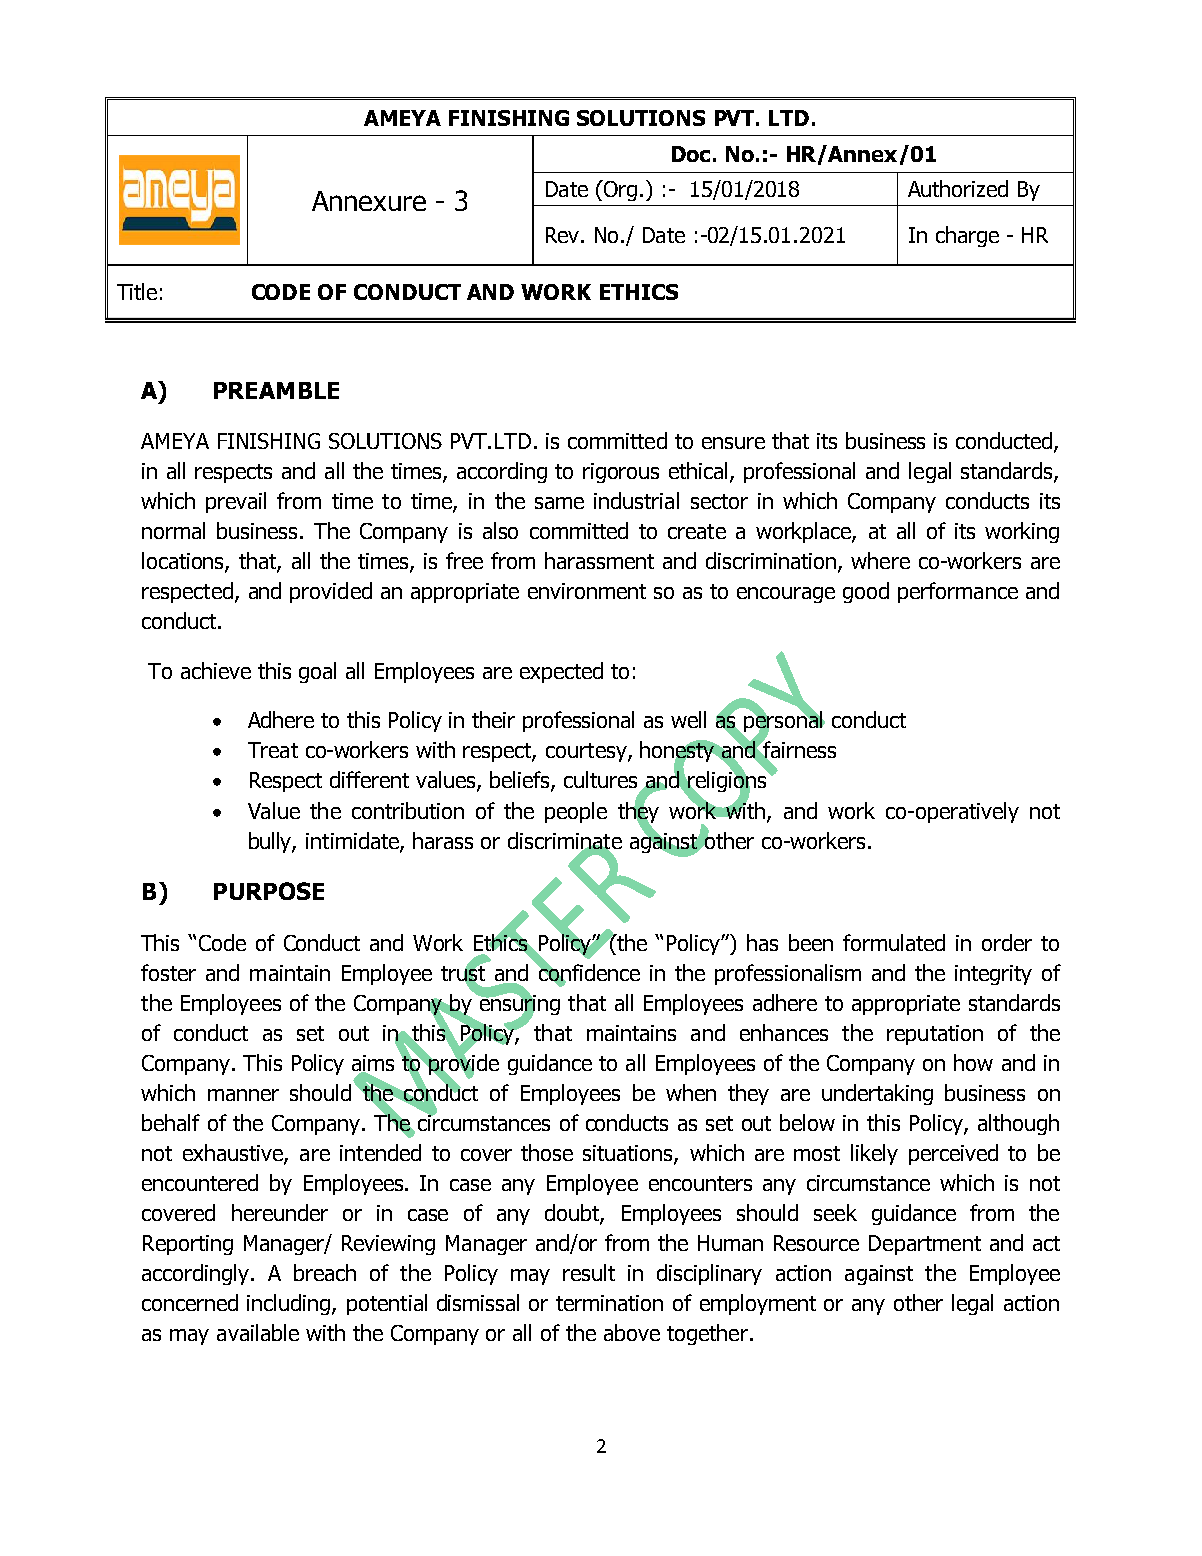 This document has width=1202, height=1556. What do you see at coordinates (137, 291) in the document?
I see `Title` at bounding box center [137, 291].
